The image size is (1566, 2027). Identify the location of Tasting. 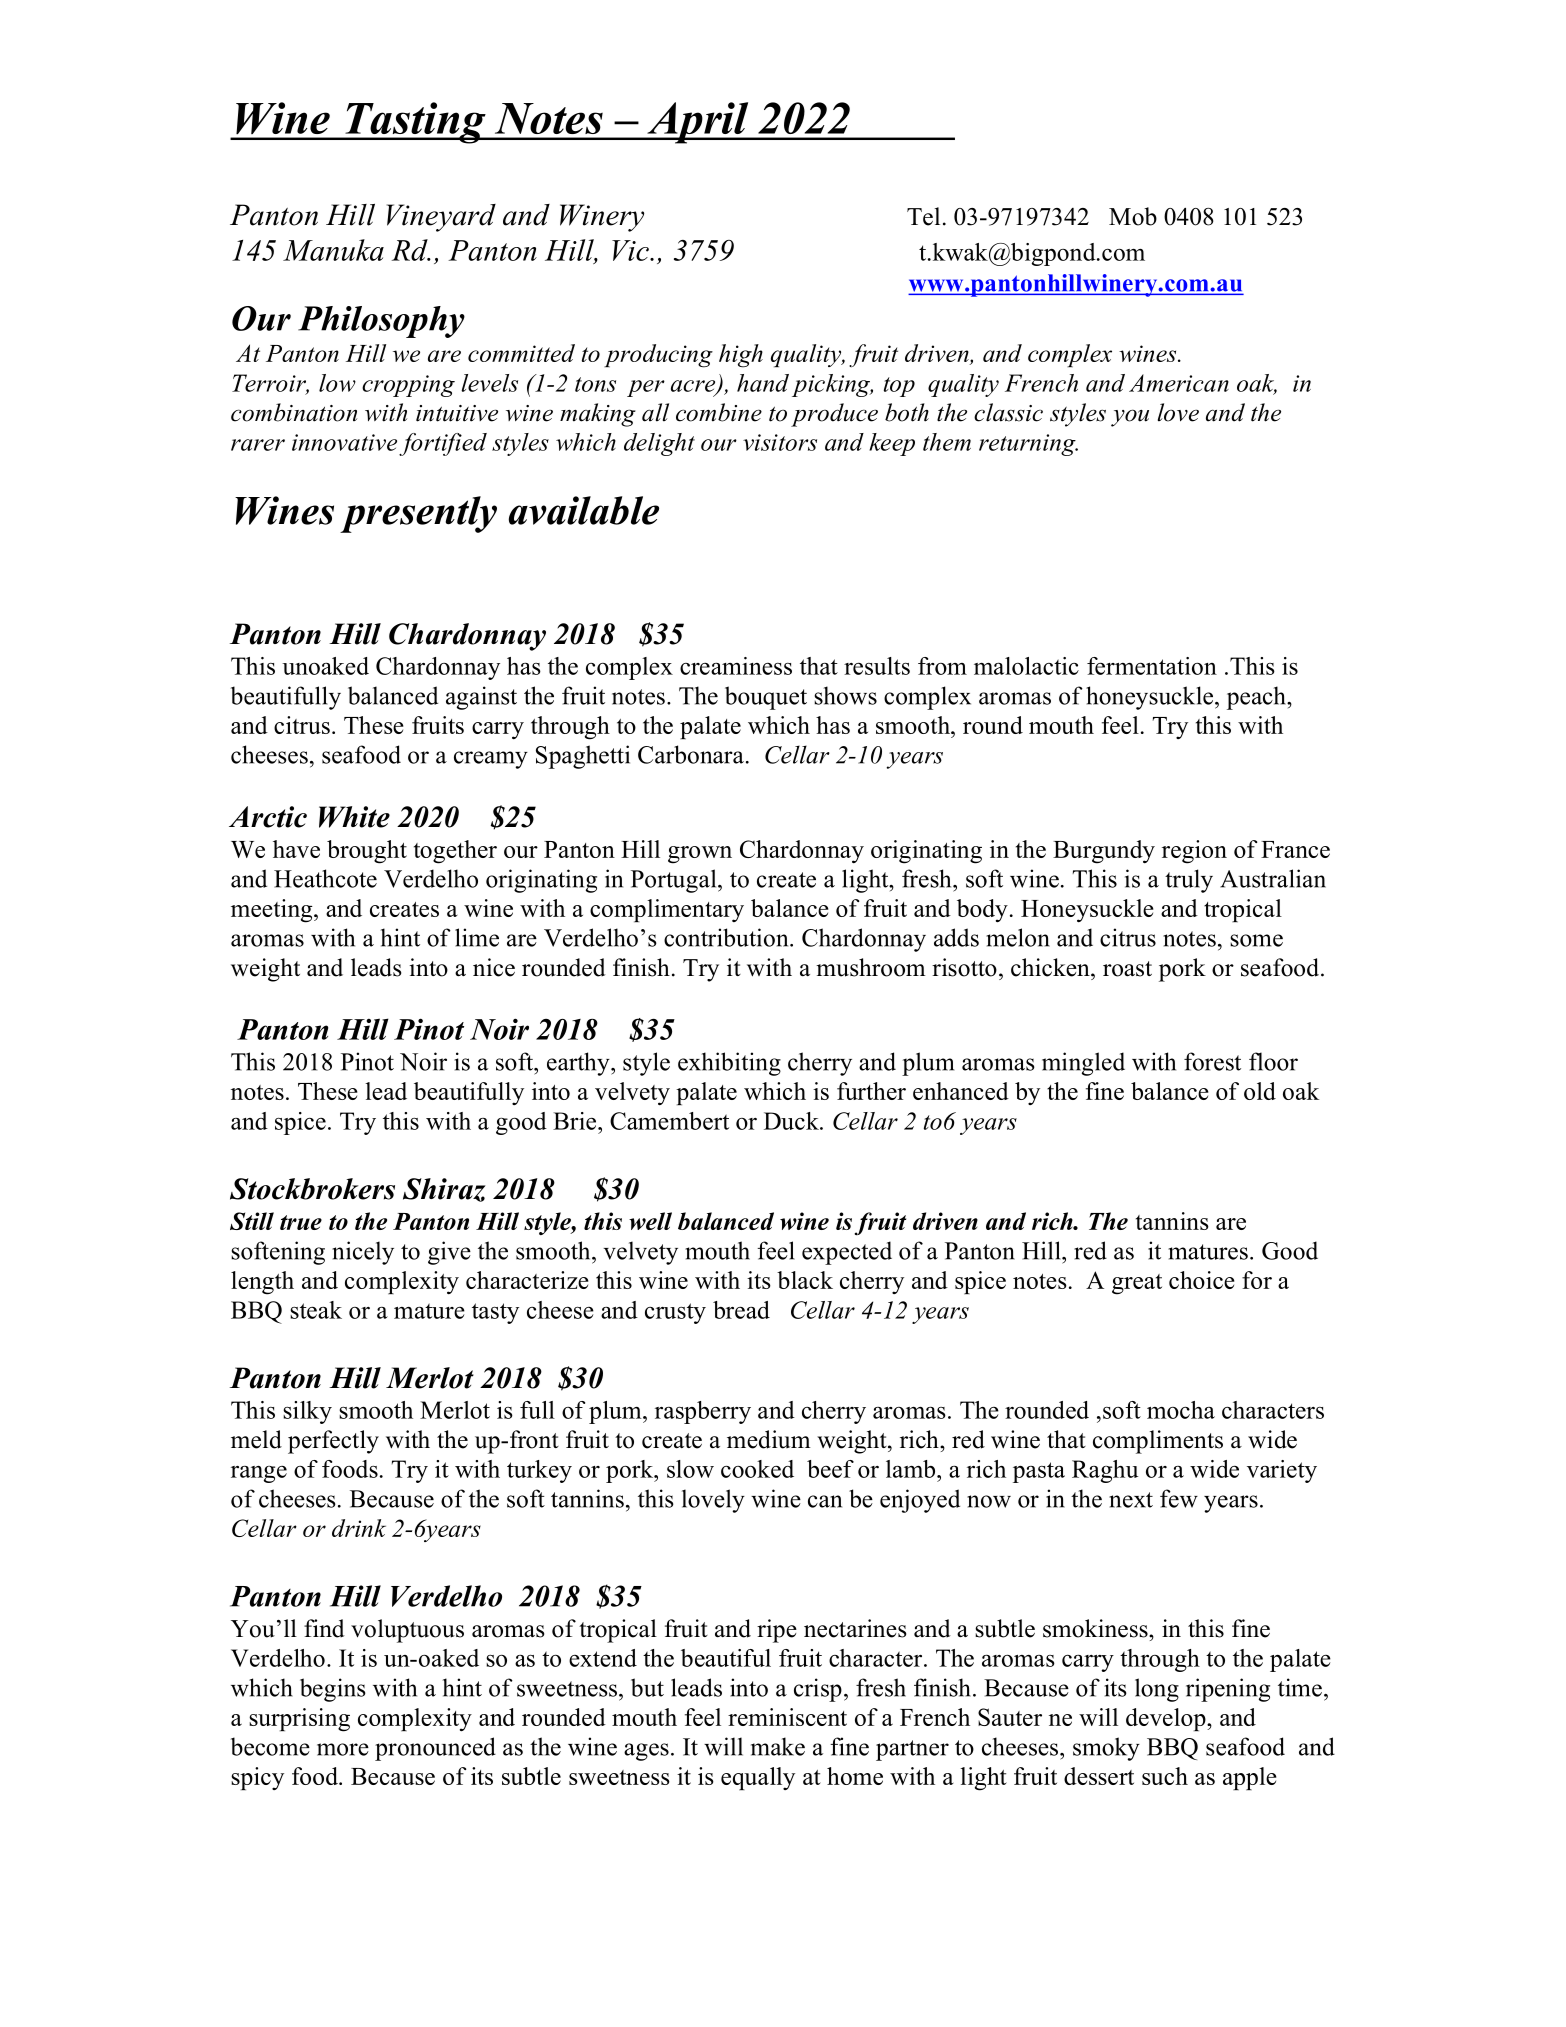
(415, 123).
